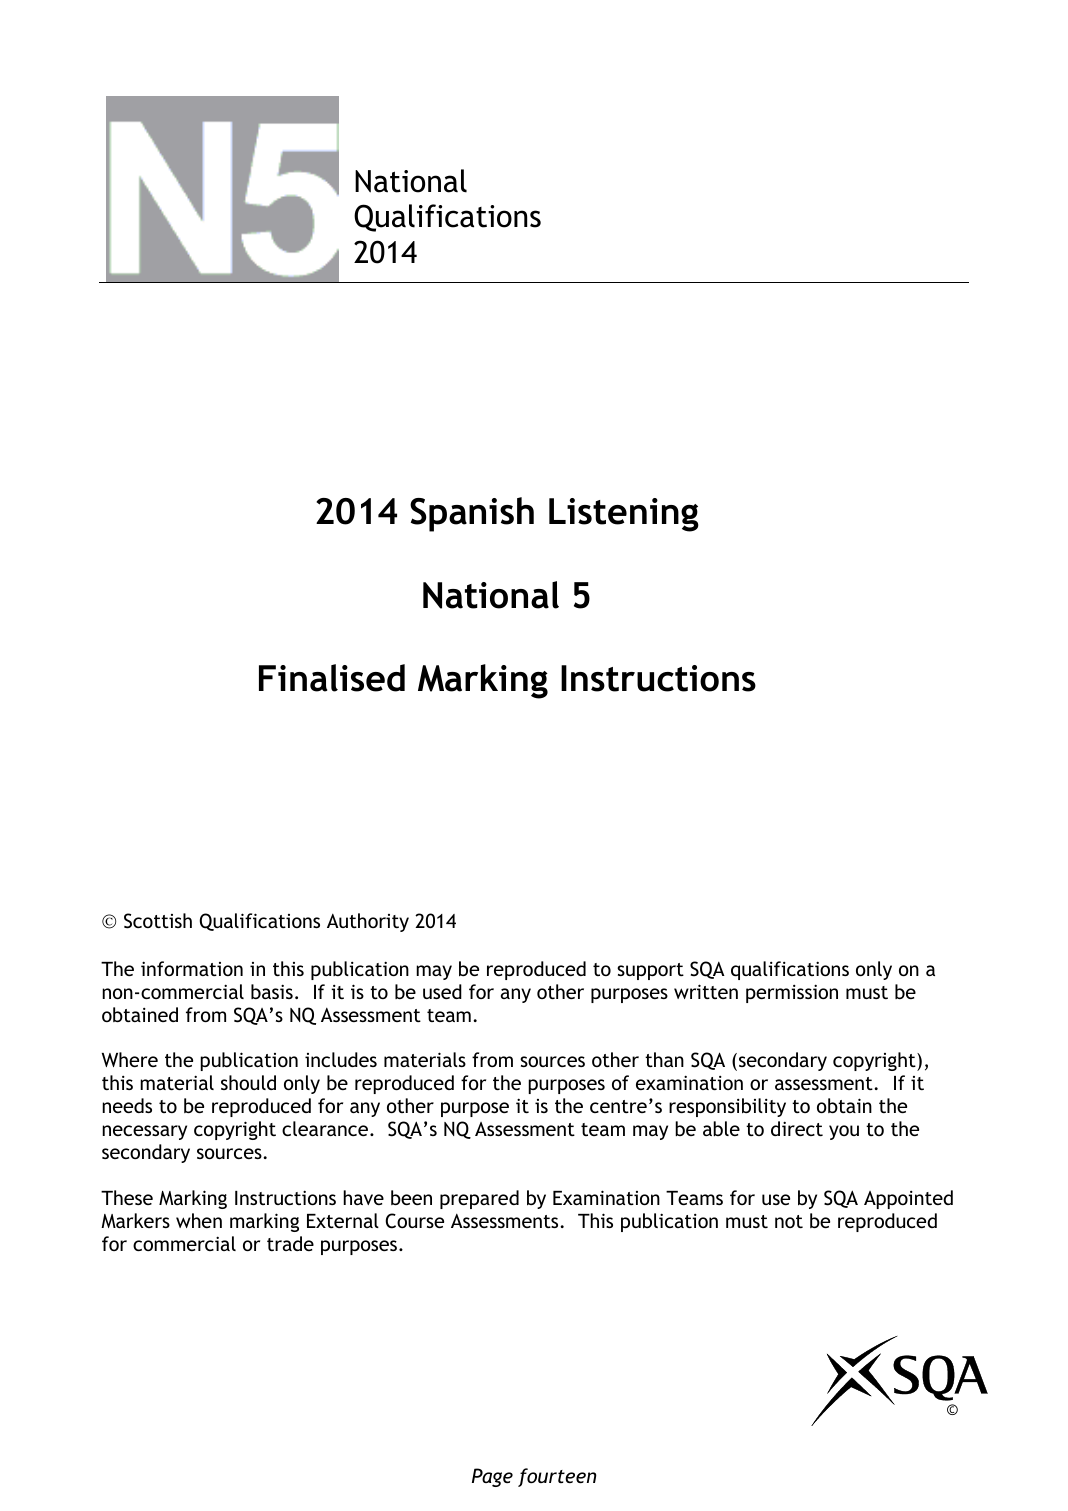 The width and height of the page is (1068, 1511). Describe the element at coordinates (624, 515) in the page. I see `Listening` at that location.
